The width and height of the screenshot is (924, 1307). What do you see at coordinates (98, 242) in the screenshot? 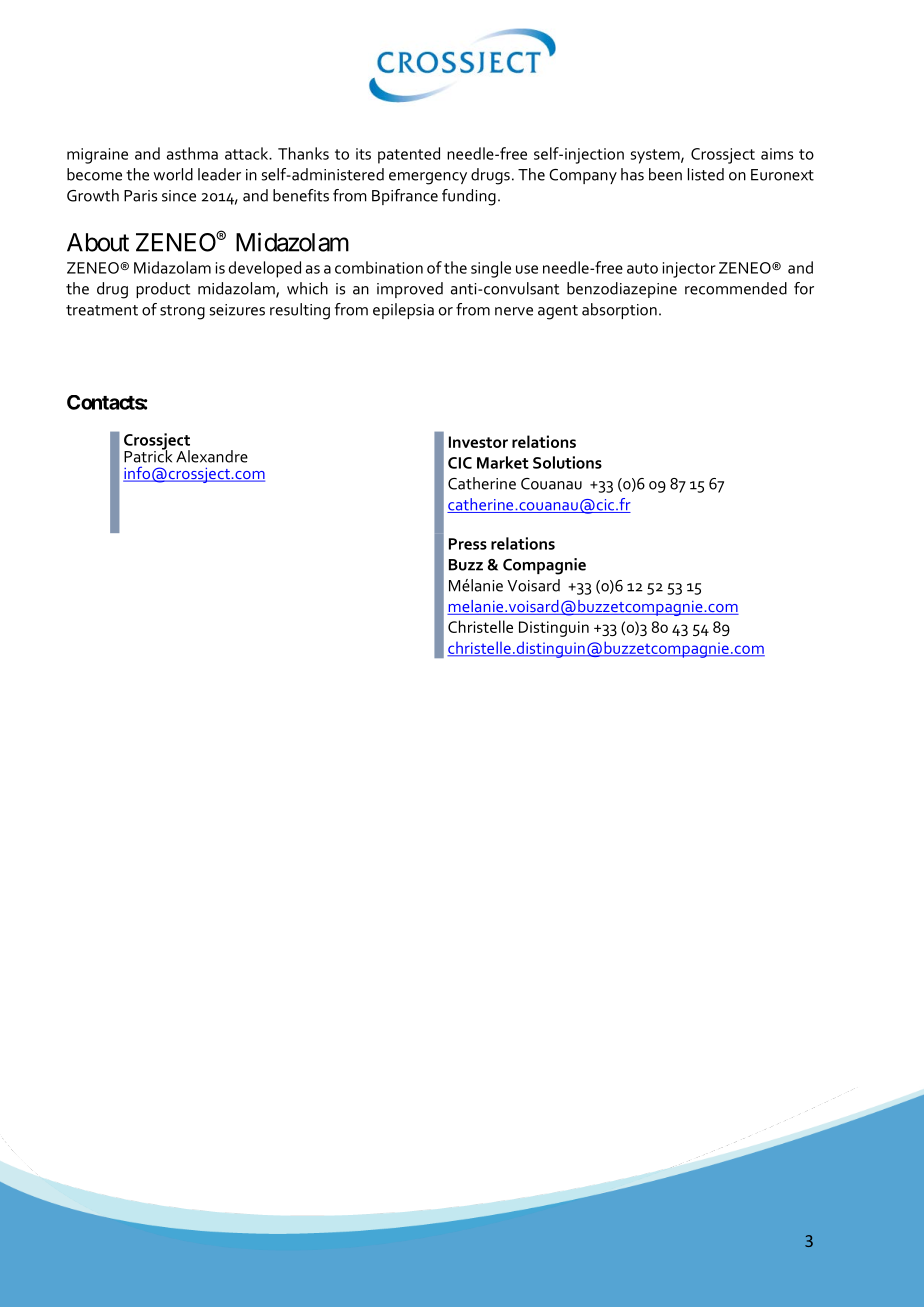
I see `About` at bounding box center [98, 242].
